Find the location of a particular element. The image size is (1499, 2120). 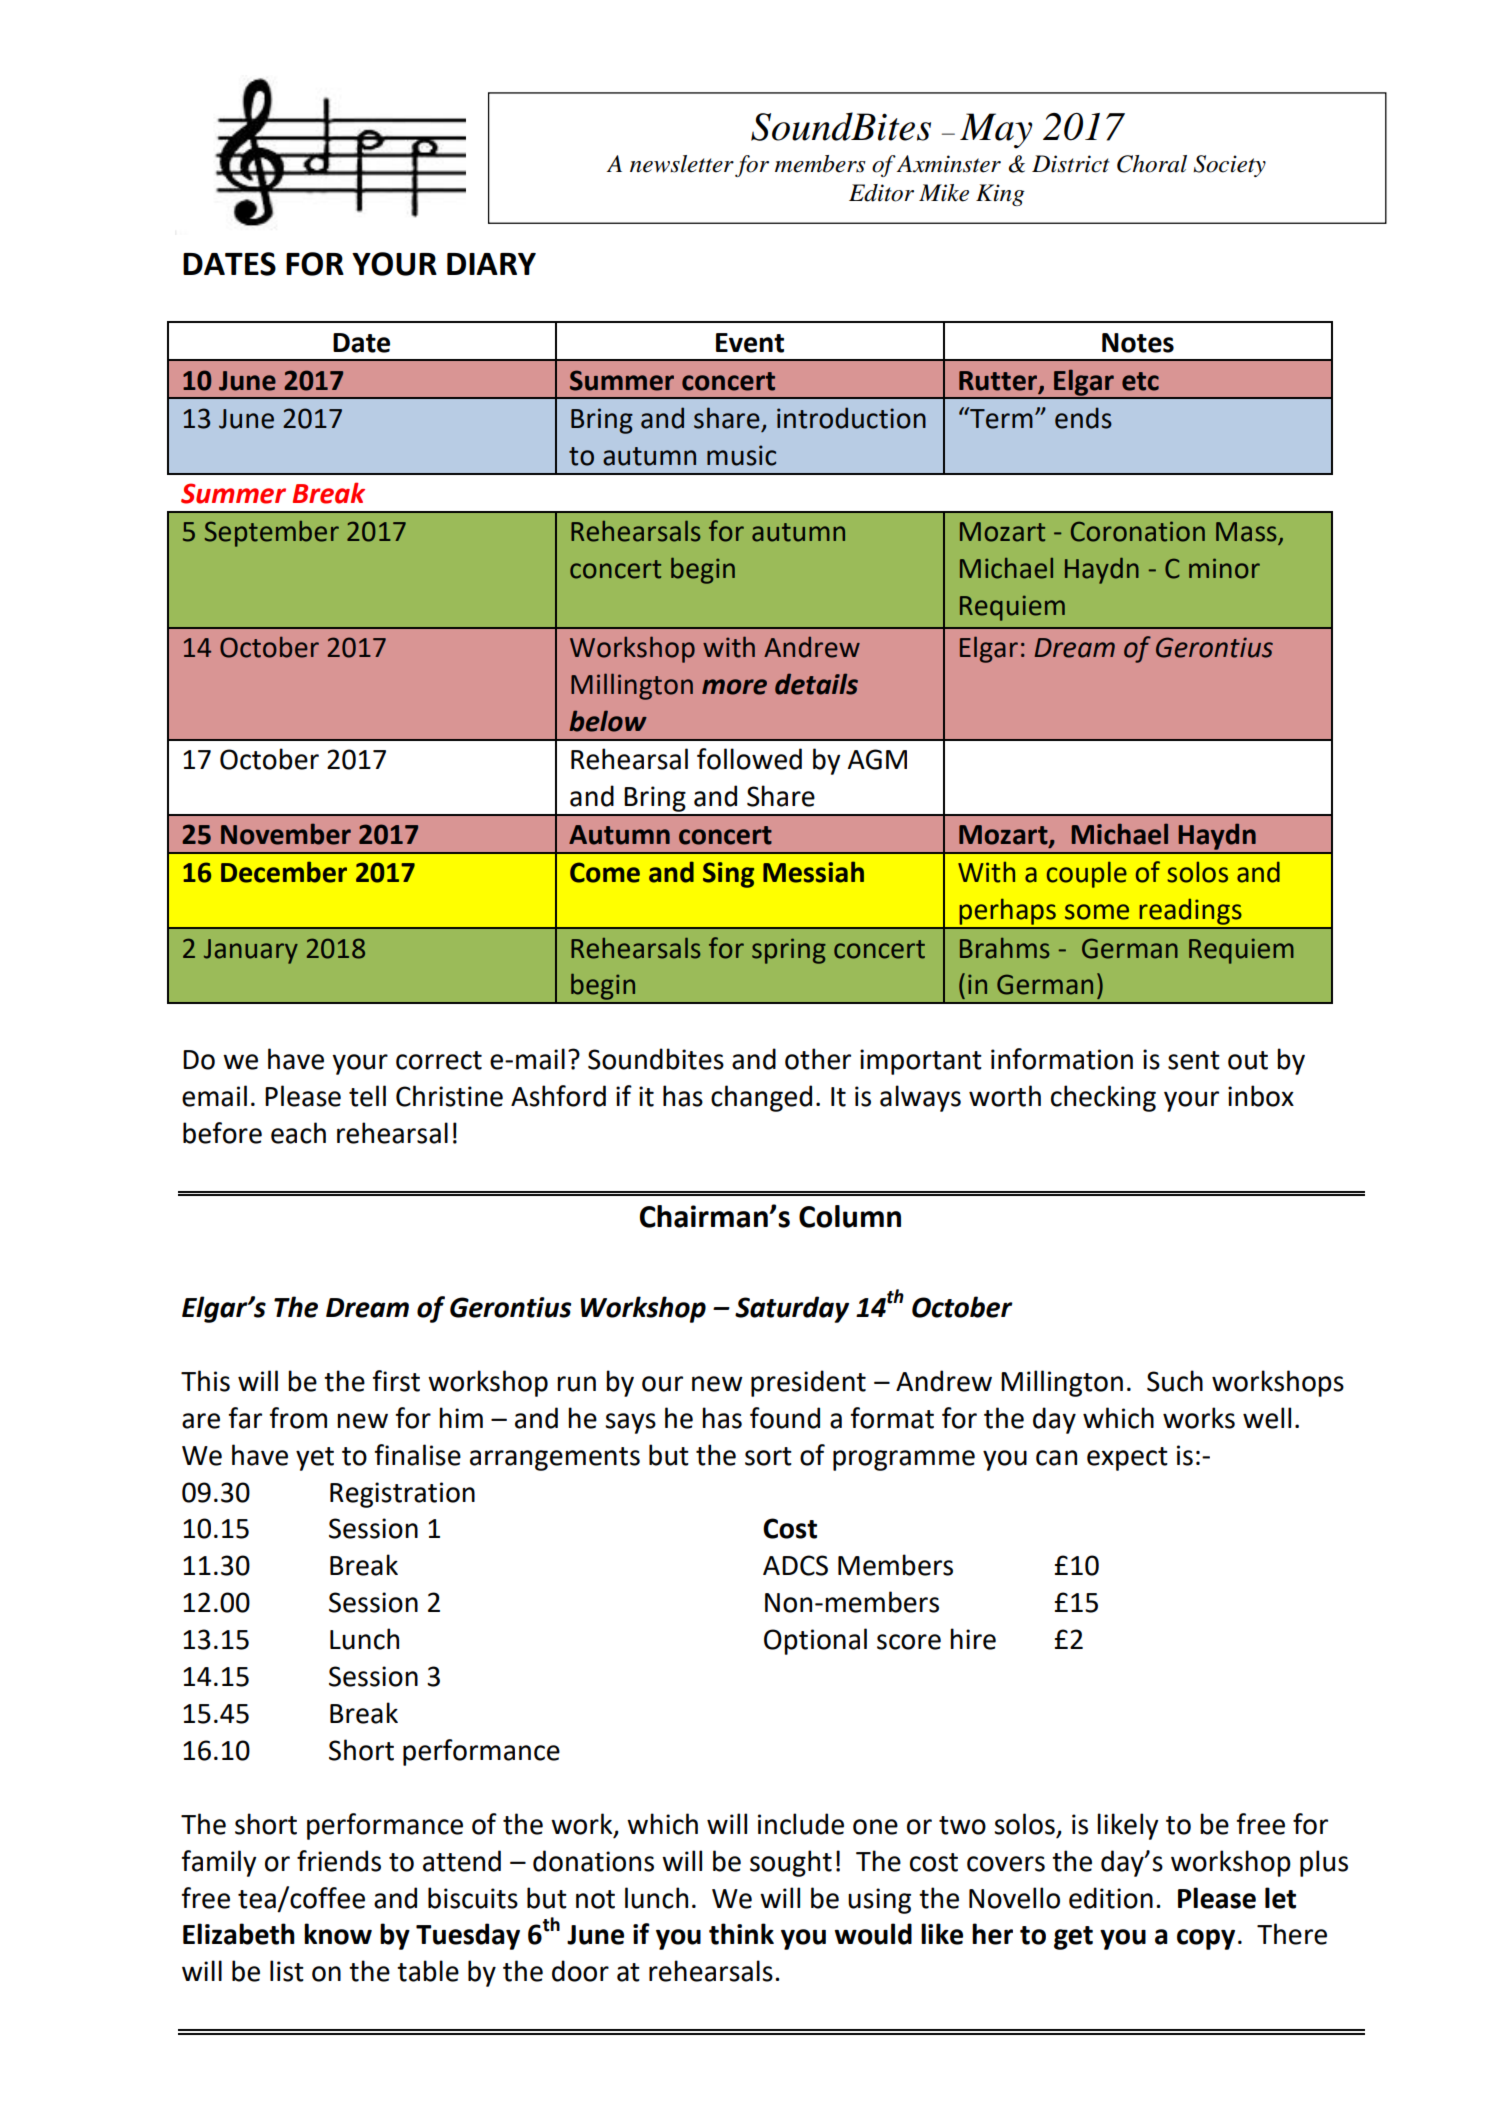

DIARY is located at coordinates (491, 264).
